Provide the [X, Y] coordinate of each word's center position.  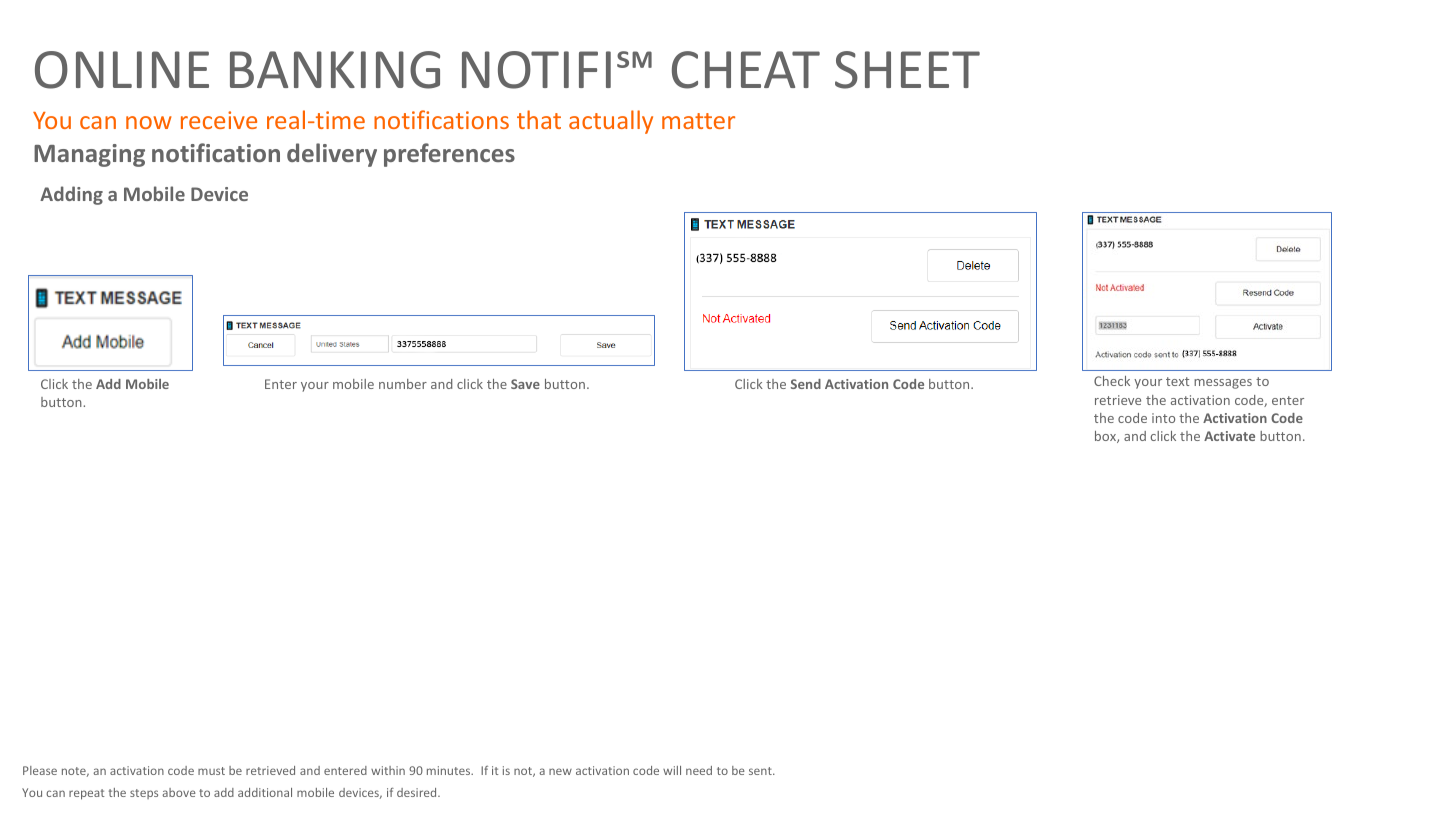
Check [1112, 381]
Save [525, 384]
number [403, 384]
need [699, 770]
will [672, 770]
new [560, 771]
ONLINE [122, 70]
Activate [1229, 436]
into [1163, 418]
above [179, 792]
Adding [71, 195]
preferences [449, 155]
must [211, 771]
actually [611, 122]
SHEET [907, 70]
